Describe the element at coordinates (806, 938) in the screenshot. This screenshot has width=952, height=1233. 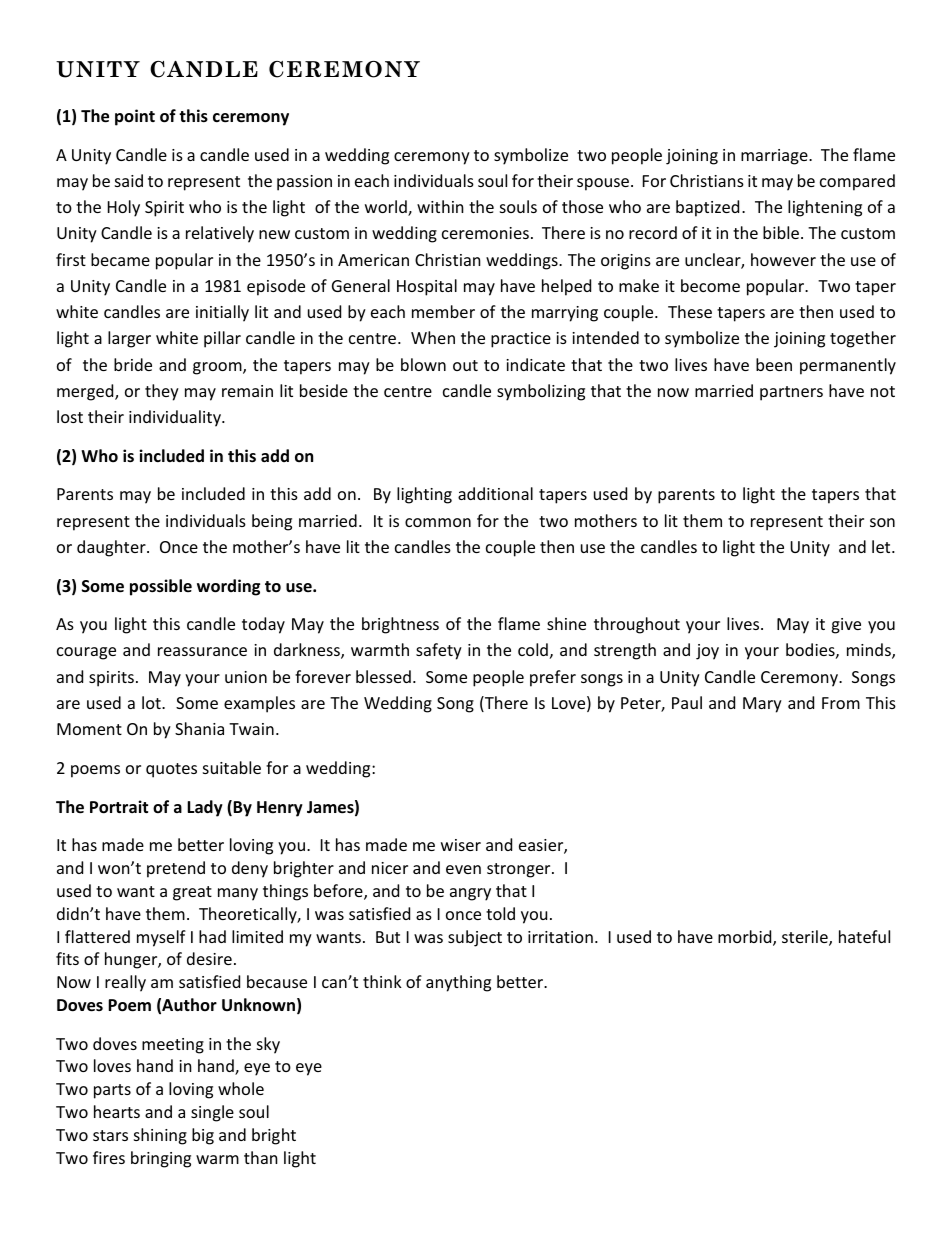
I see `sterile` at that location.
